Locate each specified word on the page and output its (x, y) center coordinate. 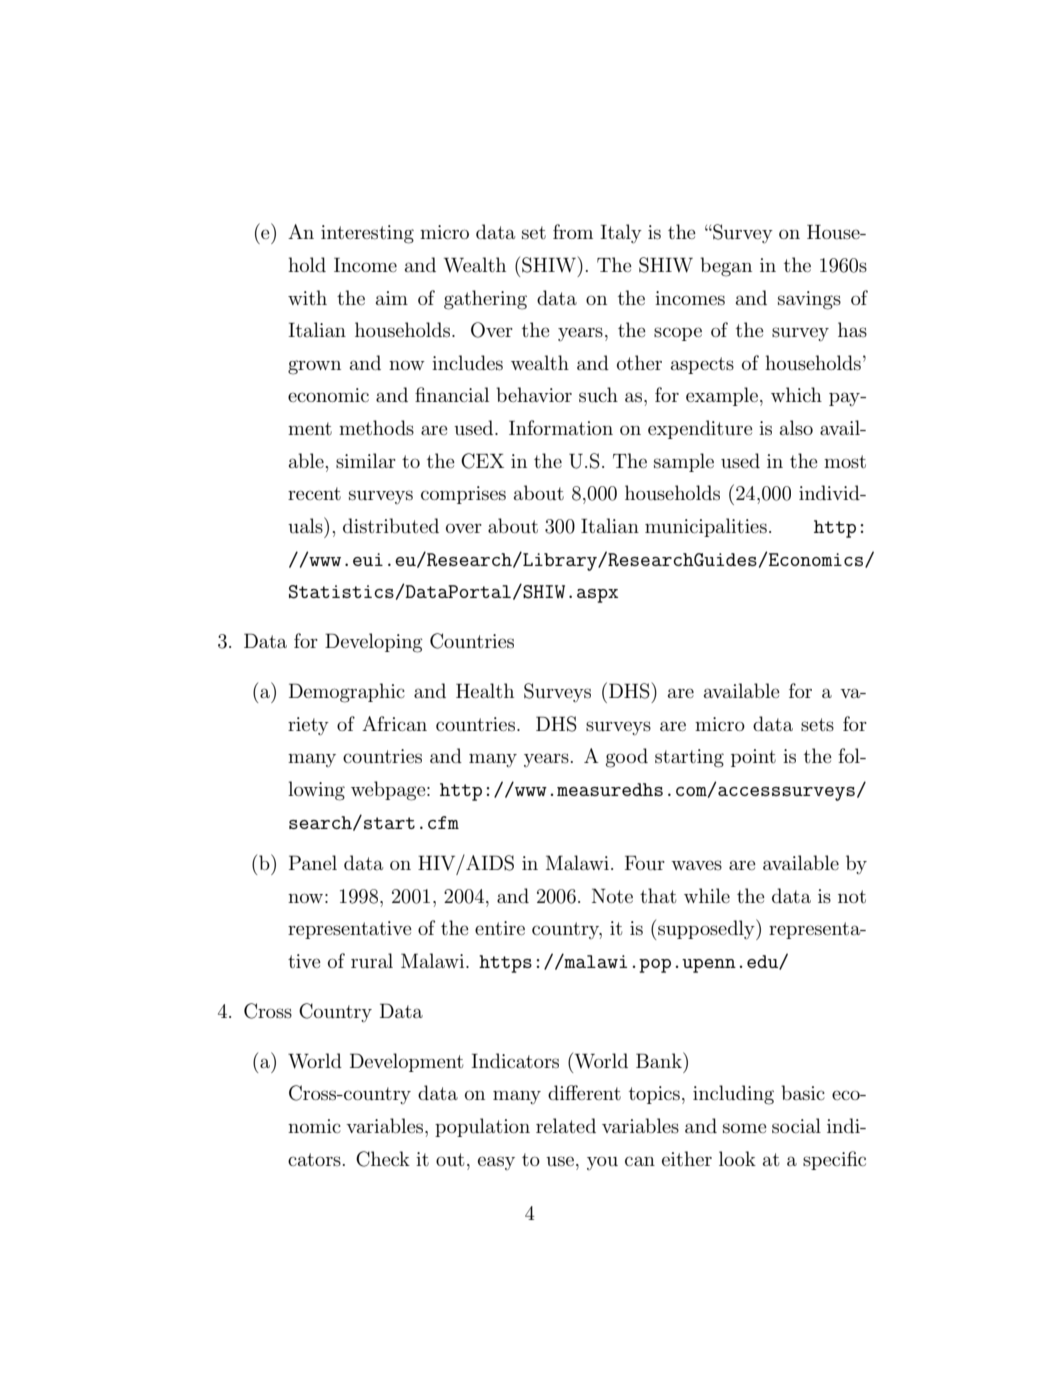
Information (561, 427)
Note (612, 895)
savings (809, 300)
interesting (367, 234)
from (573, 231)
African (394, 723)
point (753, 758)
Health (485, 690)
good (627, 758)
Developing (374, 643)
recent (314, 493)
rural (372, 961)
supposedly (707, 929)
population (482, 1127)
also (796, 427)
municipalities (706, 527)
